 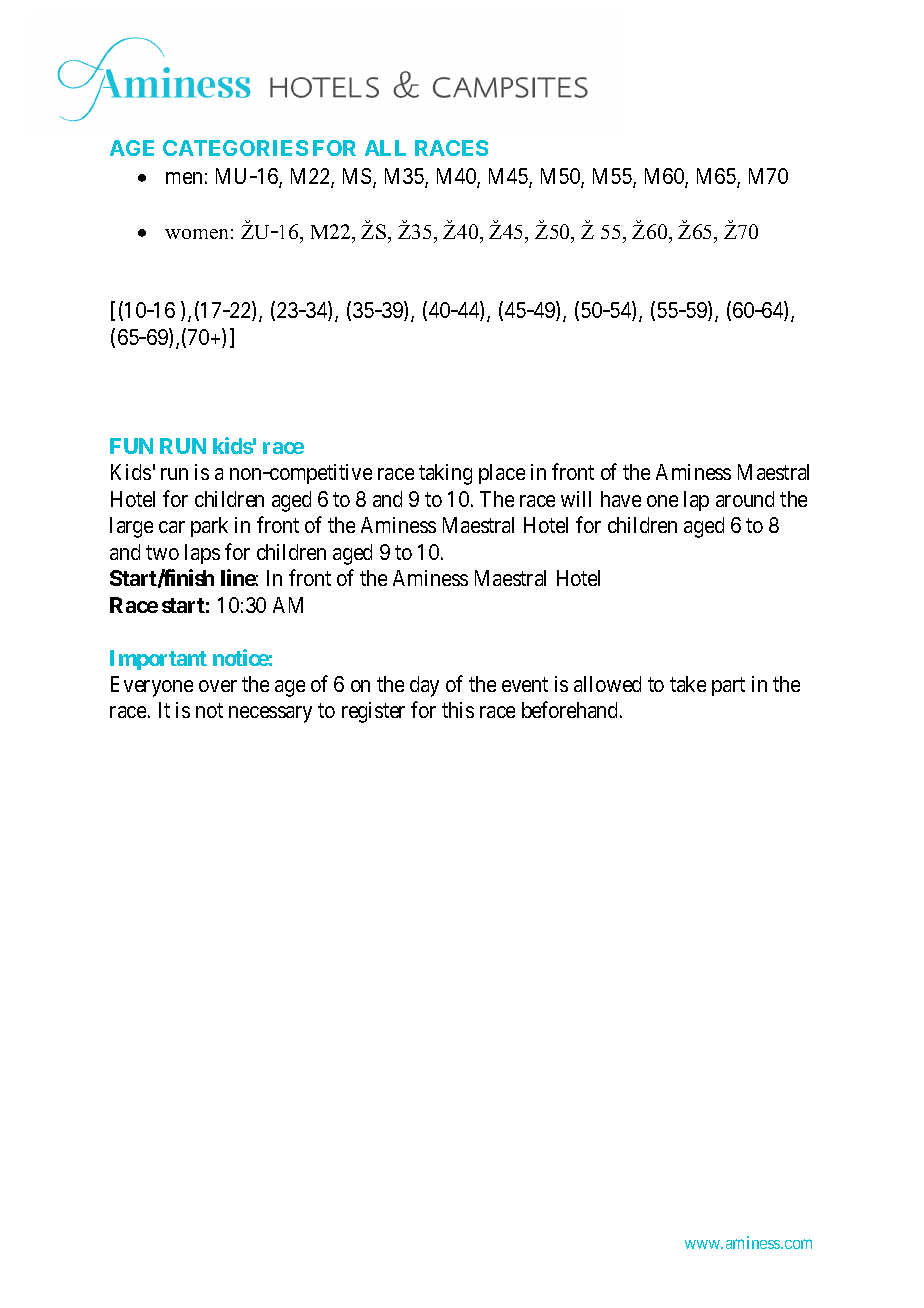 I want to click on place, so click(x=502, y=474).
